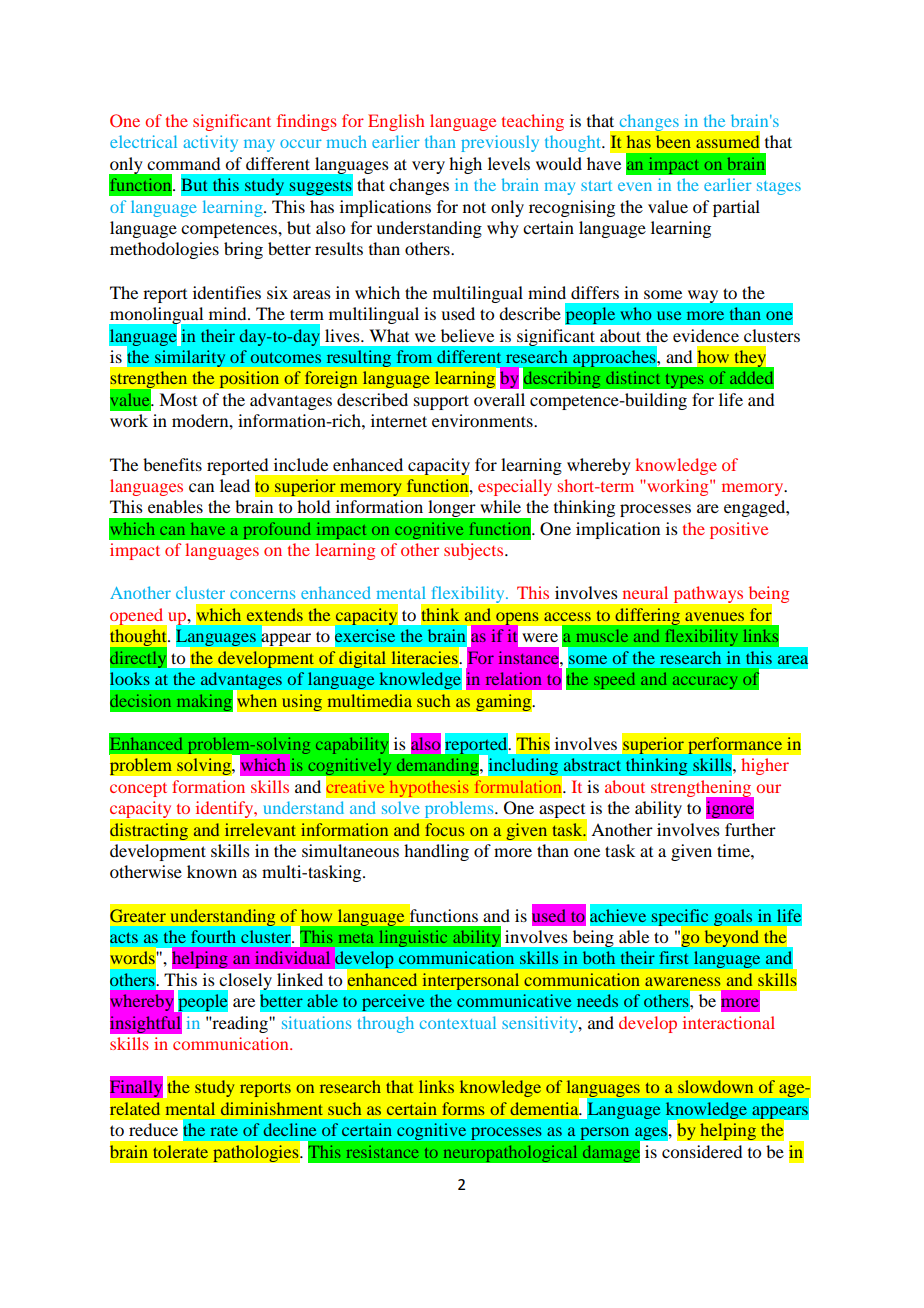 Image resolution: width=924 pixels, height=1308 pixels. What do you see at coordinates (153, 1129) in the screenshot?
I see `reduce` at bounding box center [153, 1129].
